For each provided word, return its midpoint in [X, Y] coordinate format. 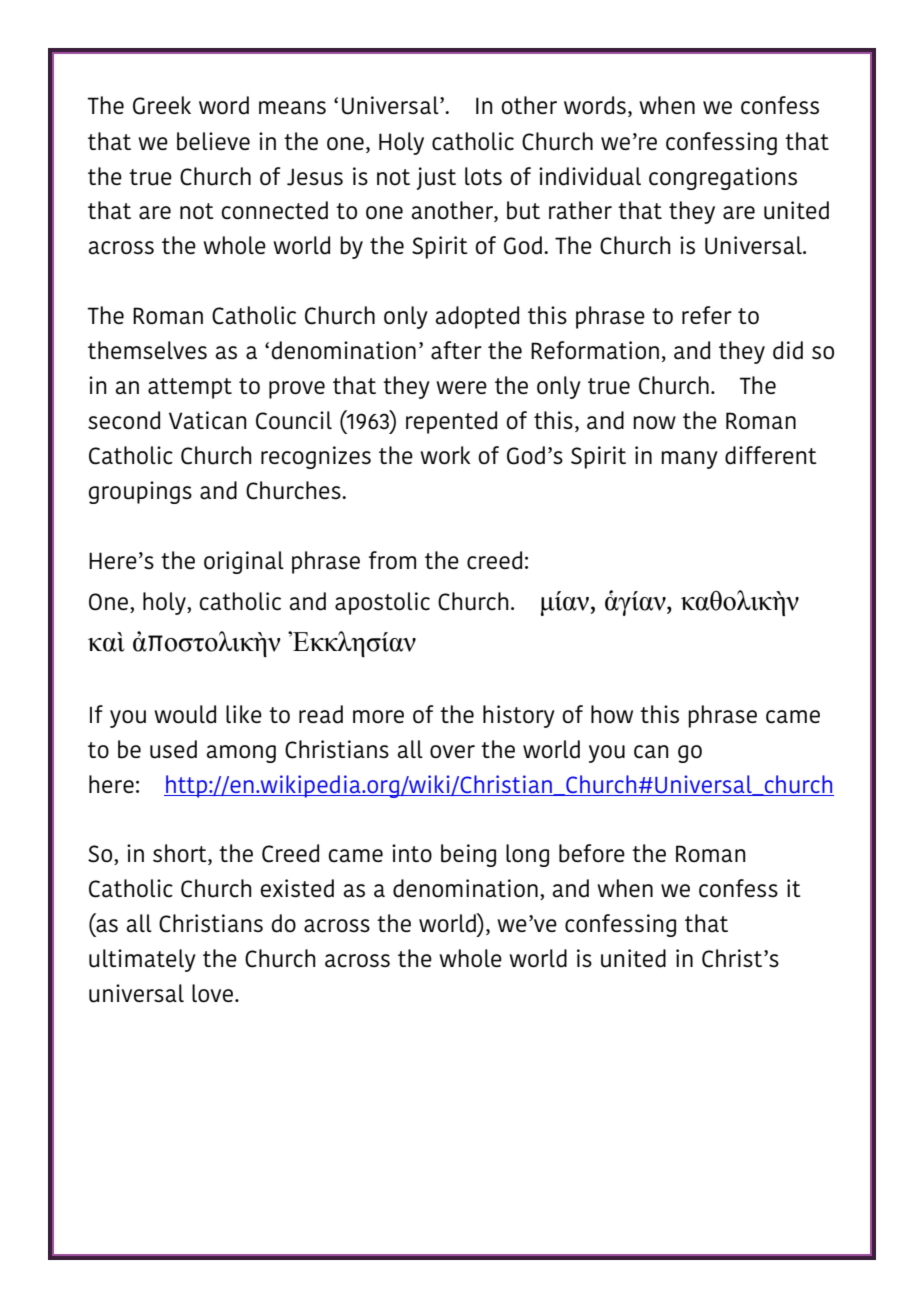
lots [483, 176]
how [612, 714]
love [214, 993]
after [456, 350]
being [468, 855]
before [592, 853]
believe [213, 141]
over [452, 752]
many [689, 460]
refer [707, 315]
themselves [147, 350]
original [244, 562]
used [173, 749]
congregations [723, 178]
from [392, 560]
